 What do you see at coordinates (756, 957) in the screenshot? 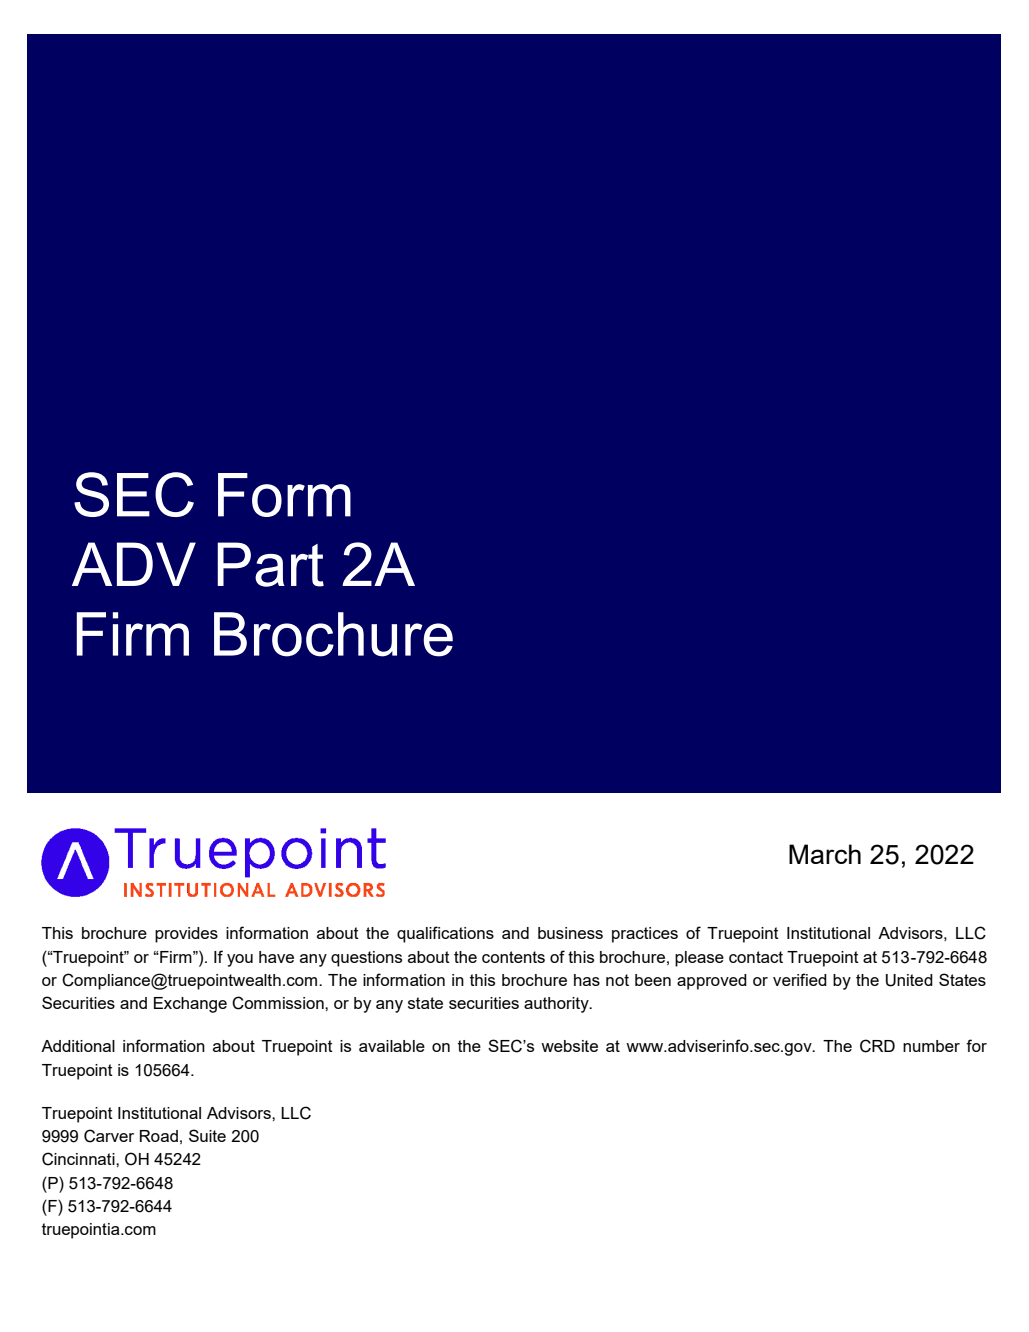
I see `contact` at bounding box center [756, 957].
